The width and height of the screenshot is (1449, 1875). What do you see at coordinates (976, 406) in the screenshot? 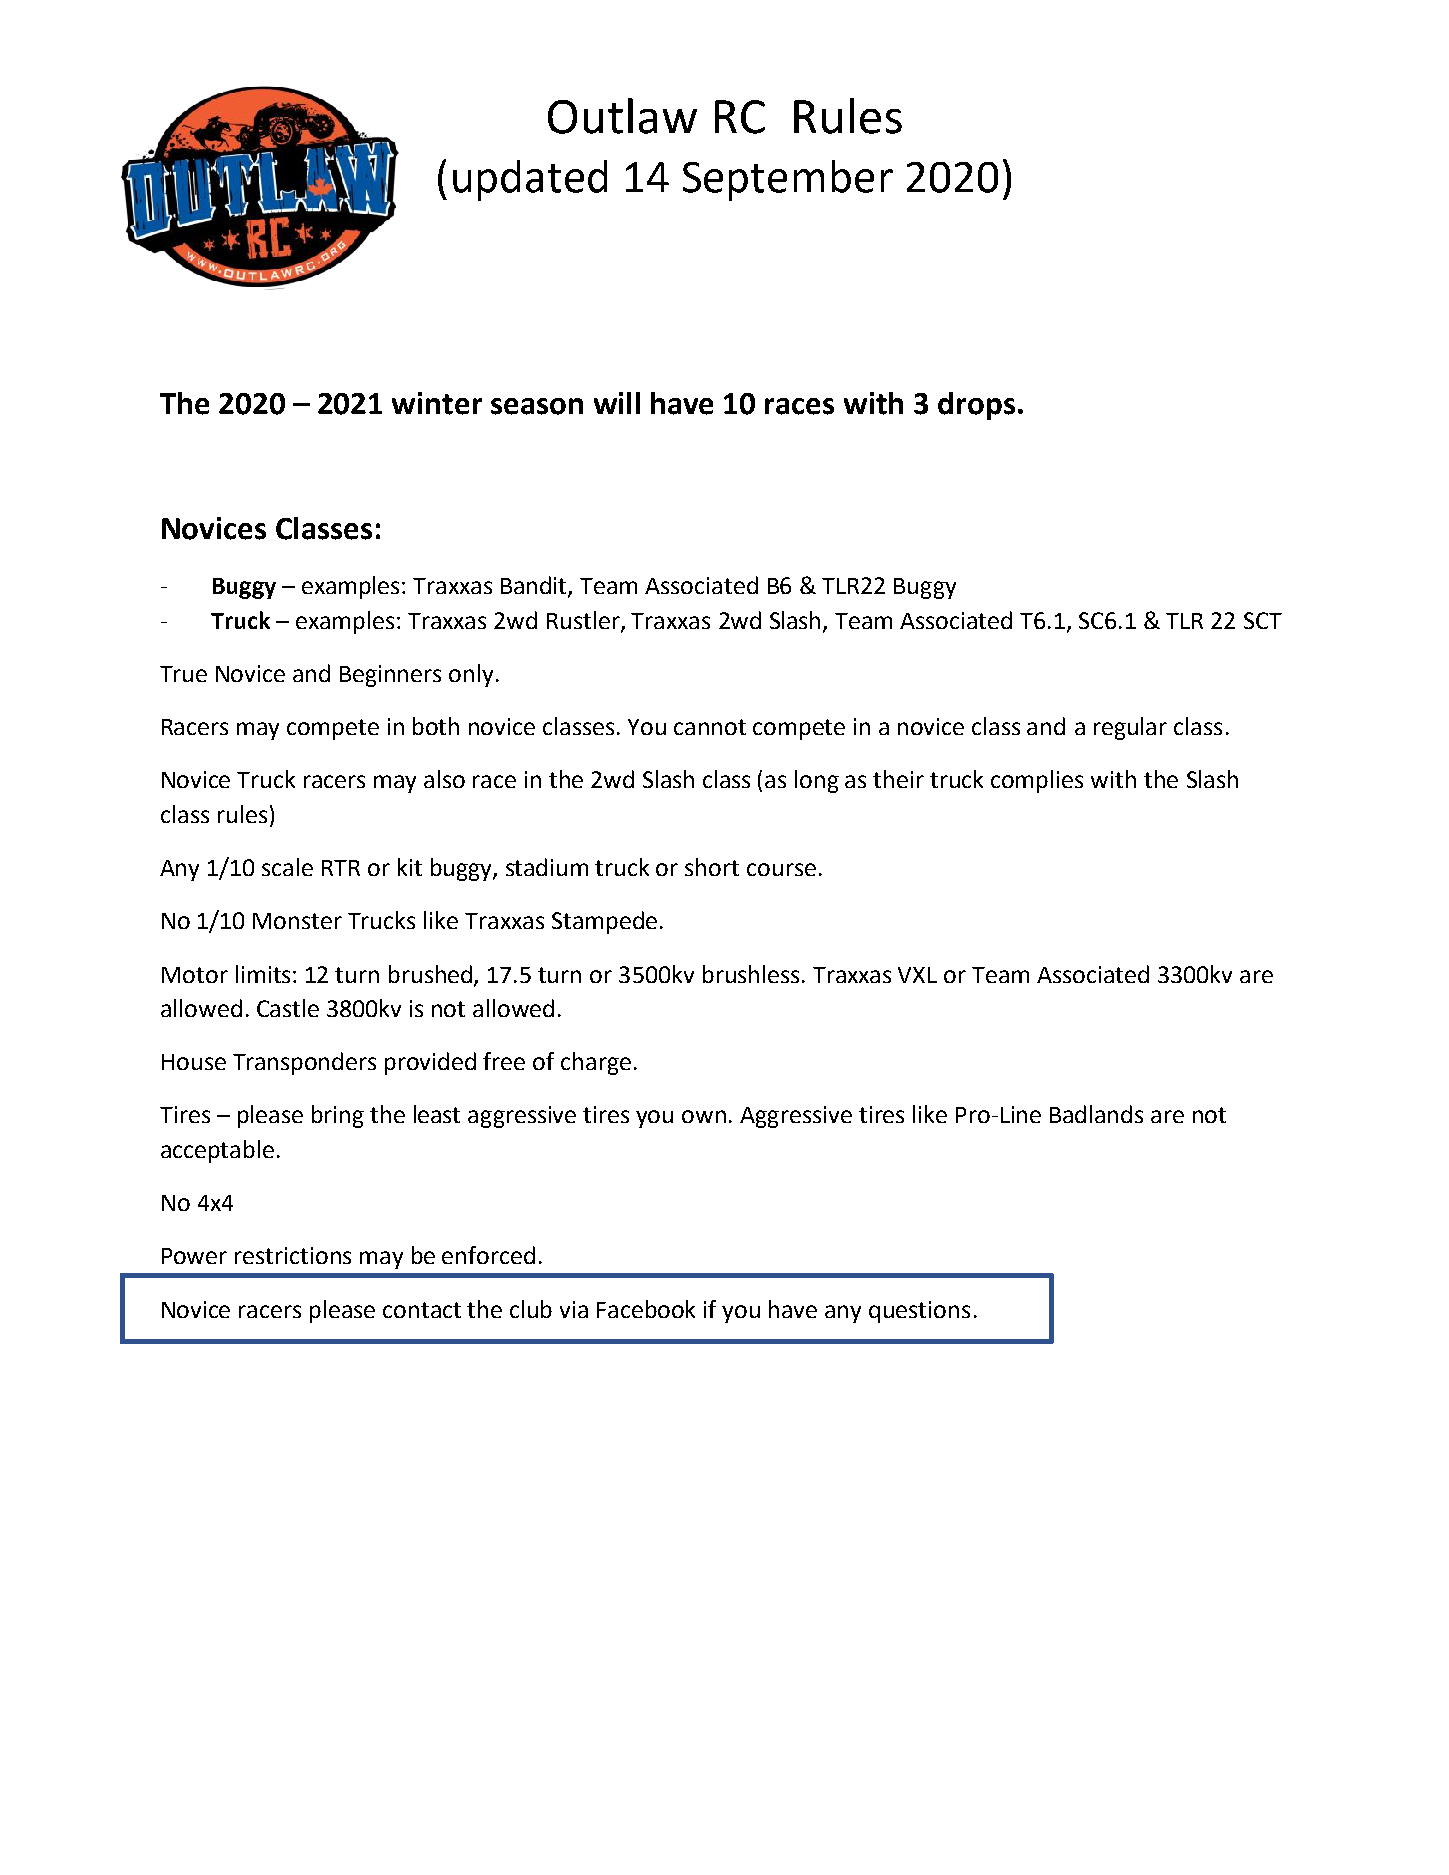
I see `drops` at bounding box center [976, 406].
